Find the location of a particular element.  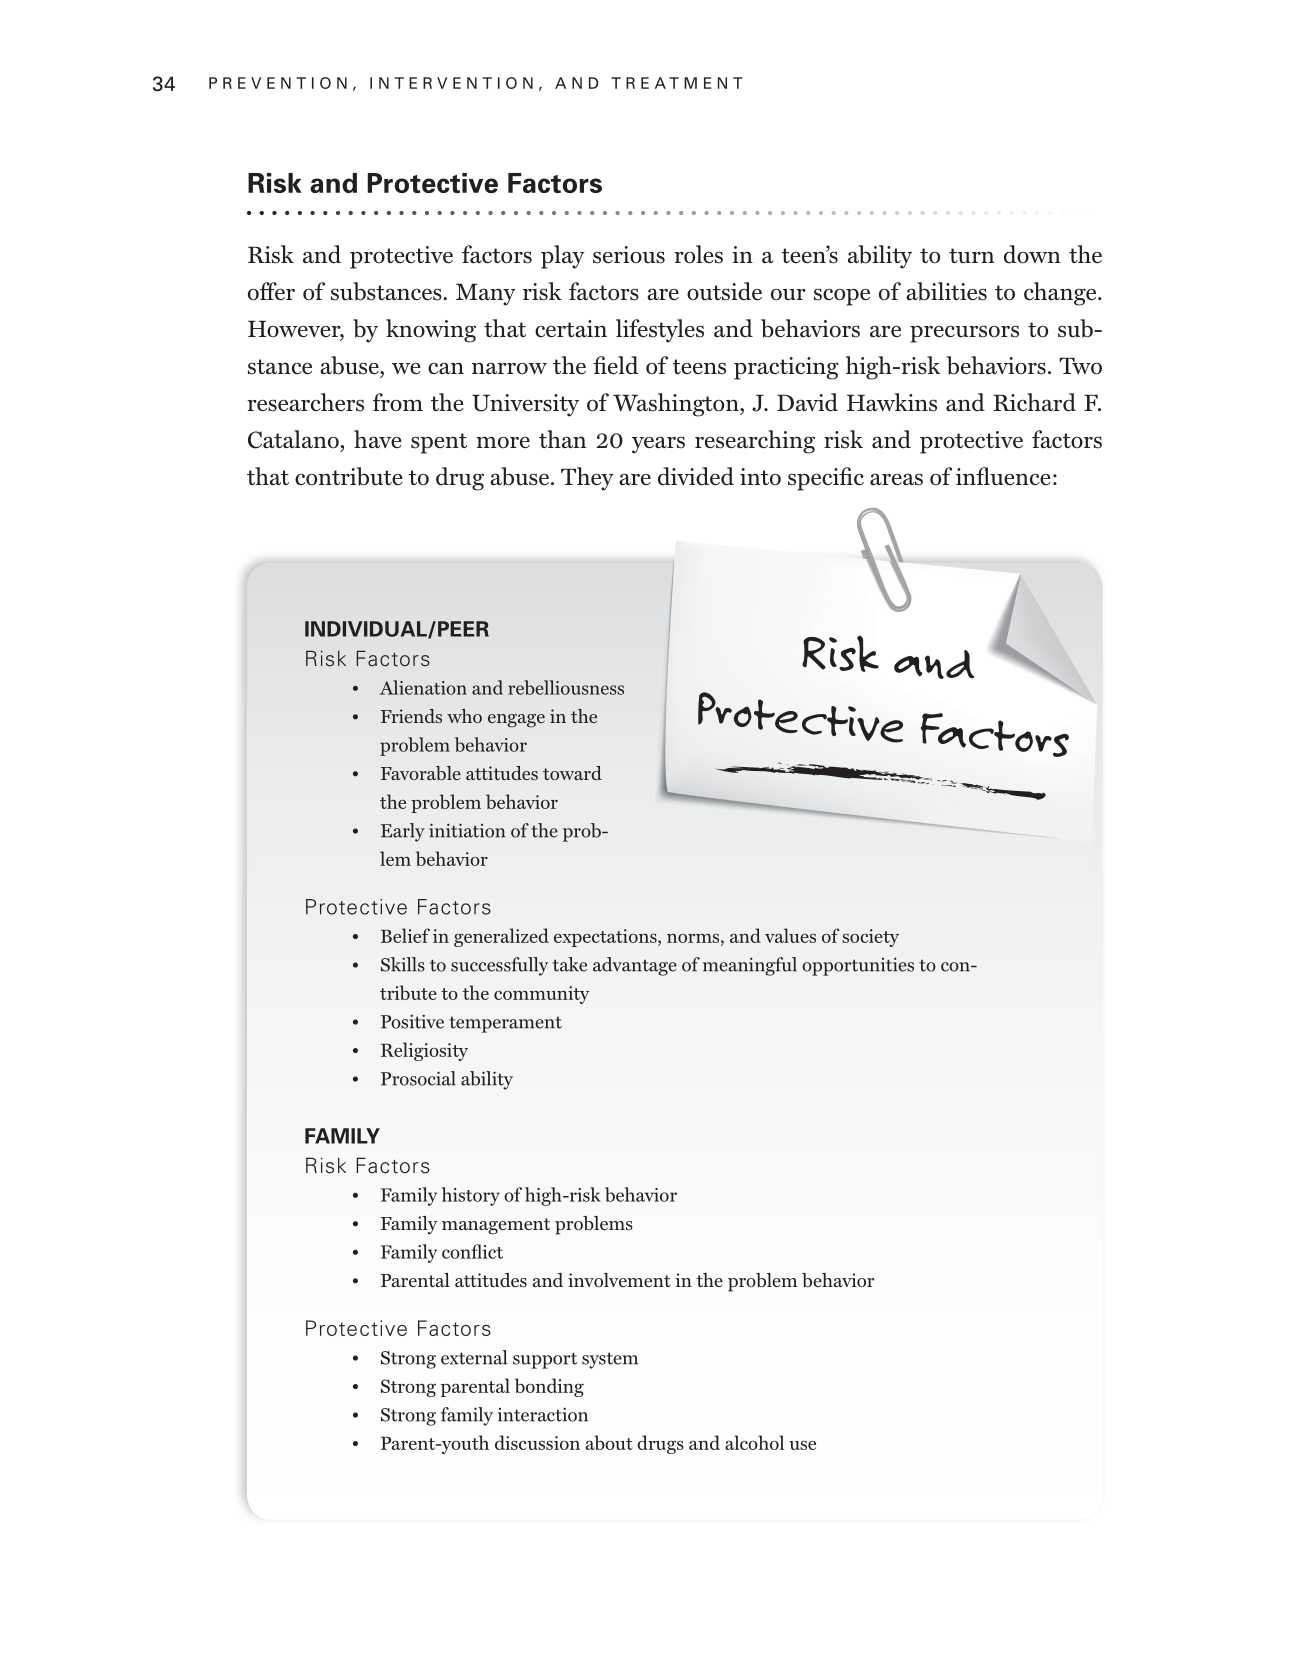

expectations is located at coordinates (606, 938).
